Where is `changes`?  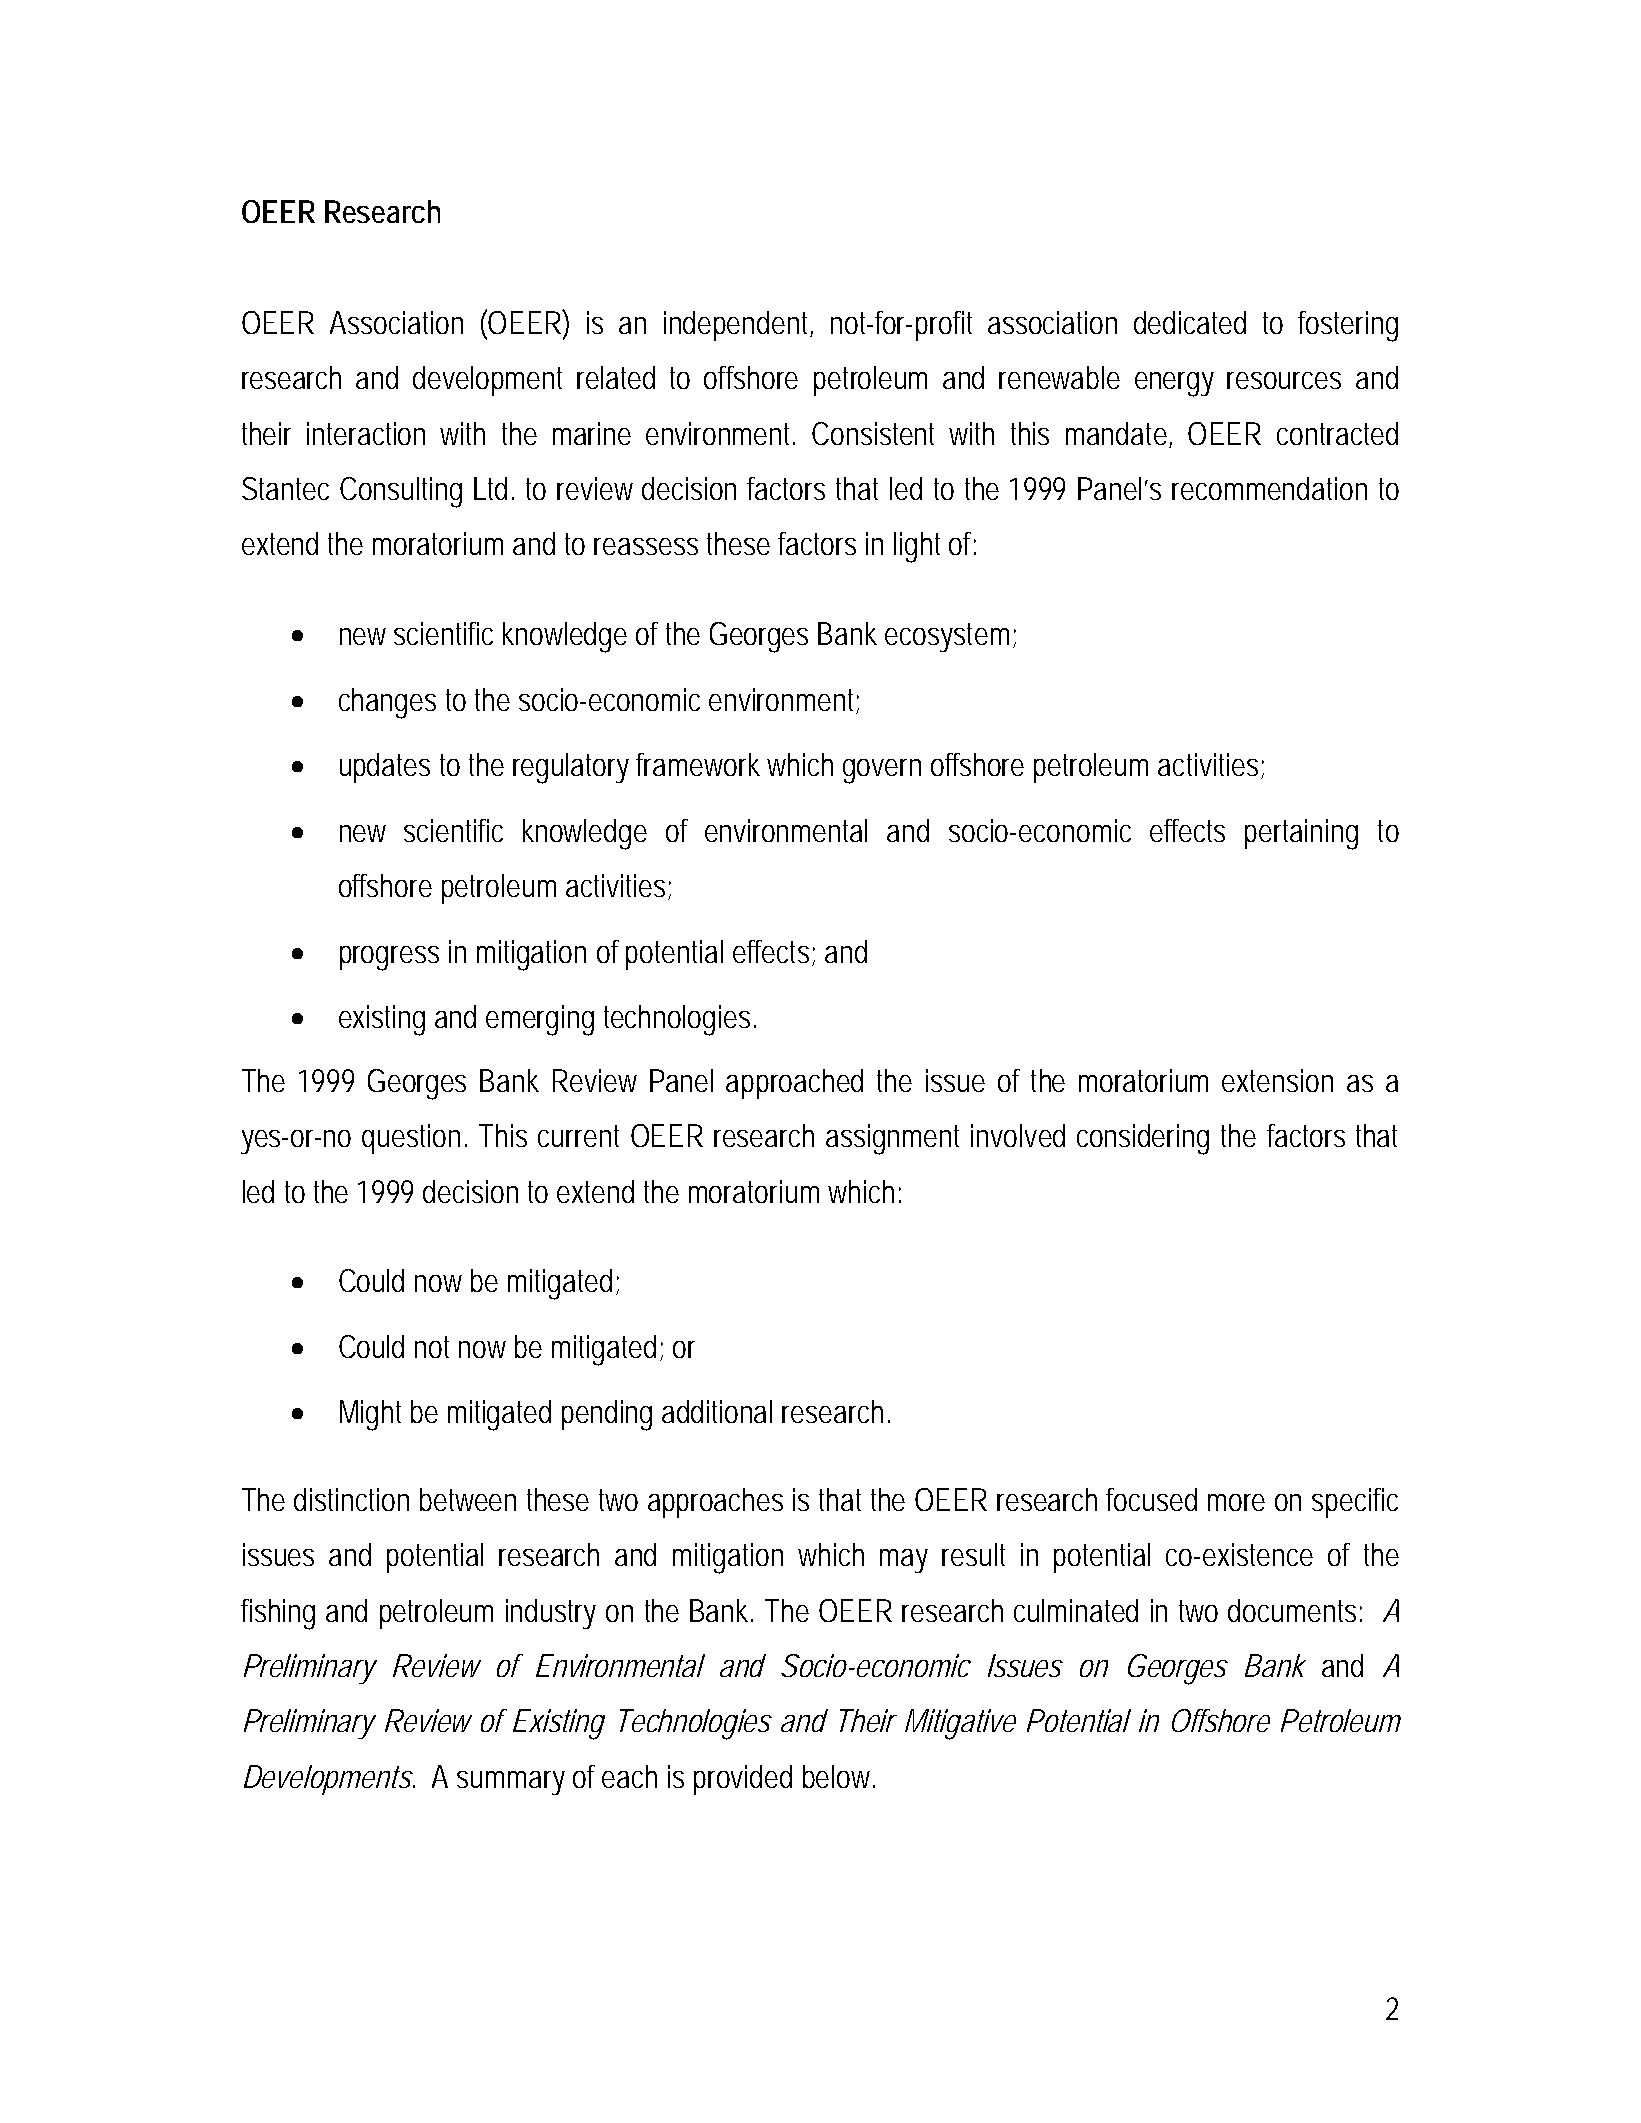 changes is located at coordinates (387, 703).
